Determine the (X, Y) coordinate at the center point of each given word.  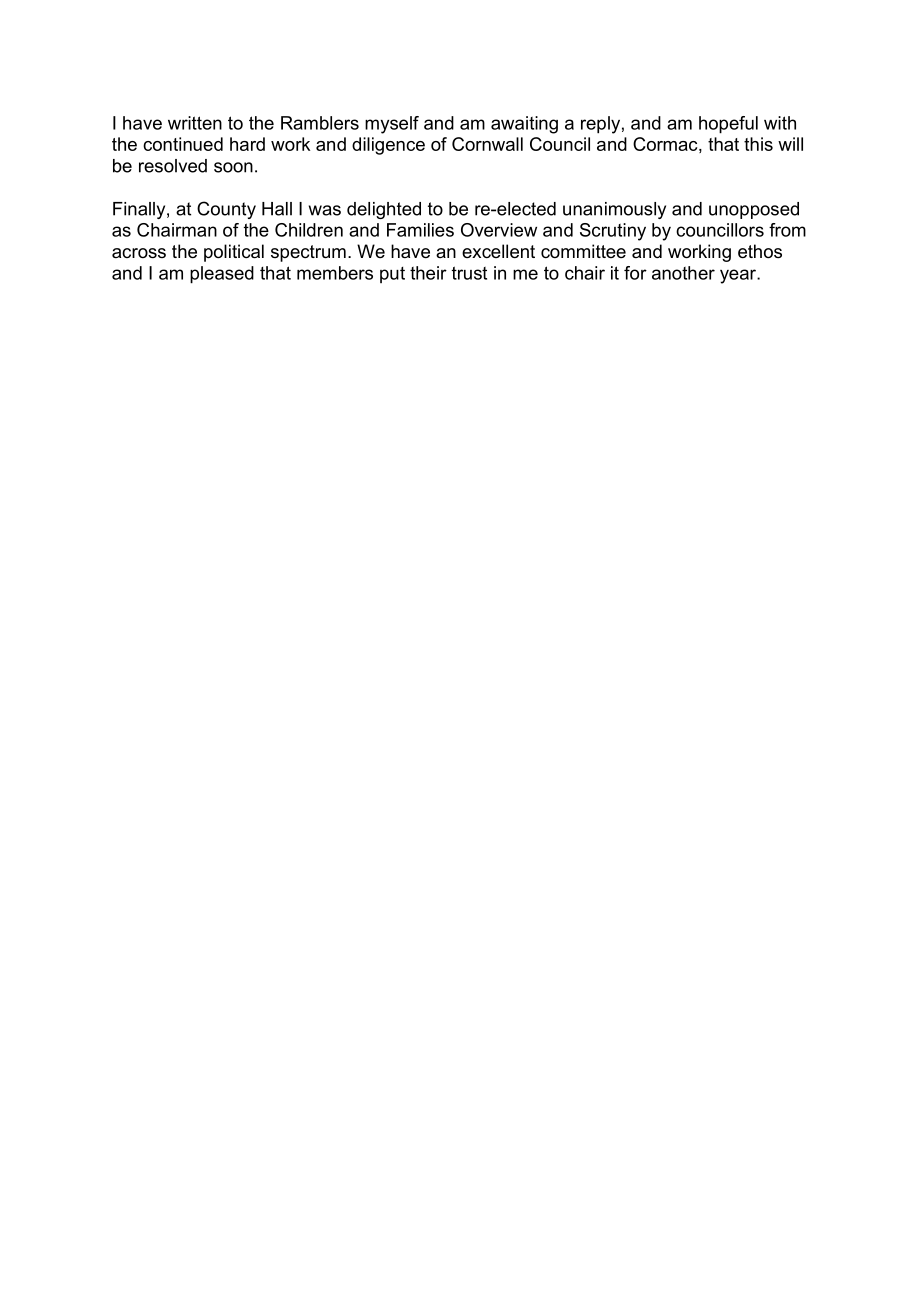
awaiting (524, 125)
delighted (384, 210)
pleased (222, 275)
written (195, 123)
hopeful (728, 125)
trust (469, 273)
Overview (499, 230)
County (226, 210)
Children (309, 230)
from (787, 230)
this (758, 144)
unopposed (754, 210)
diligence (388, 146)
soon (233, 167)
